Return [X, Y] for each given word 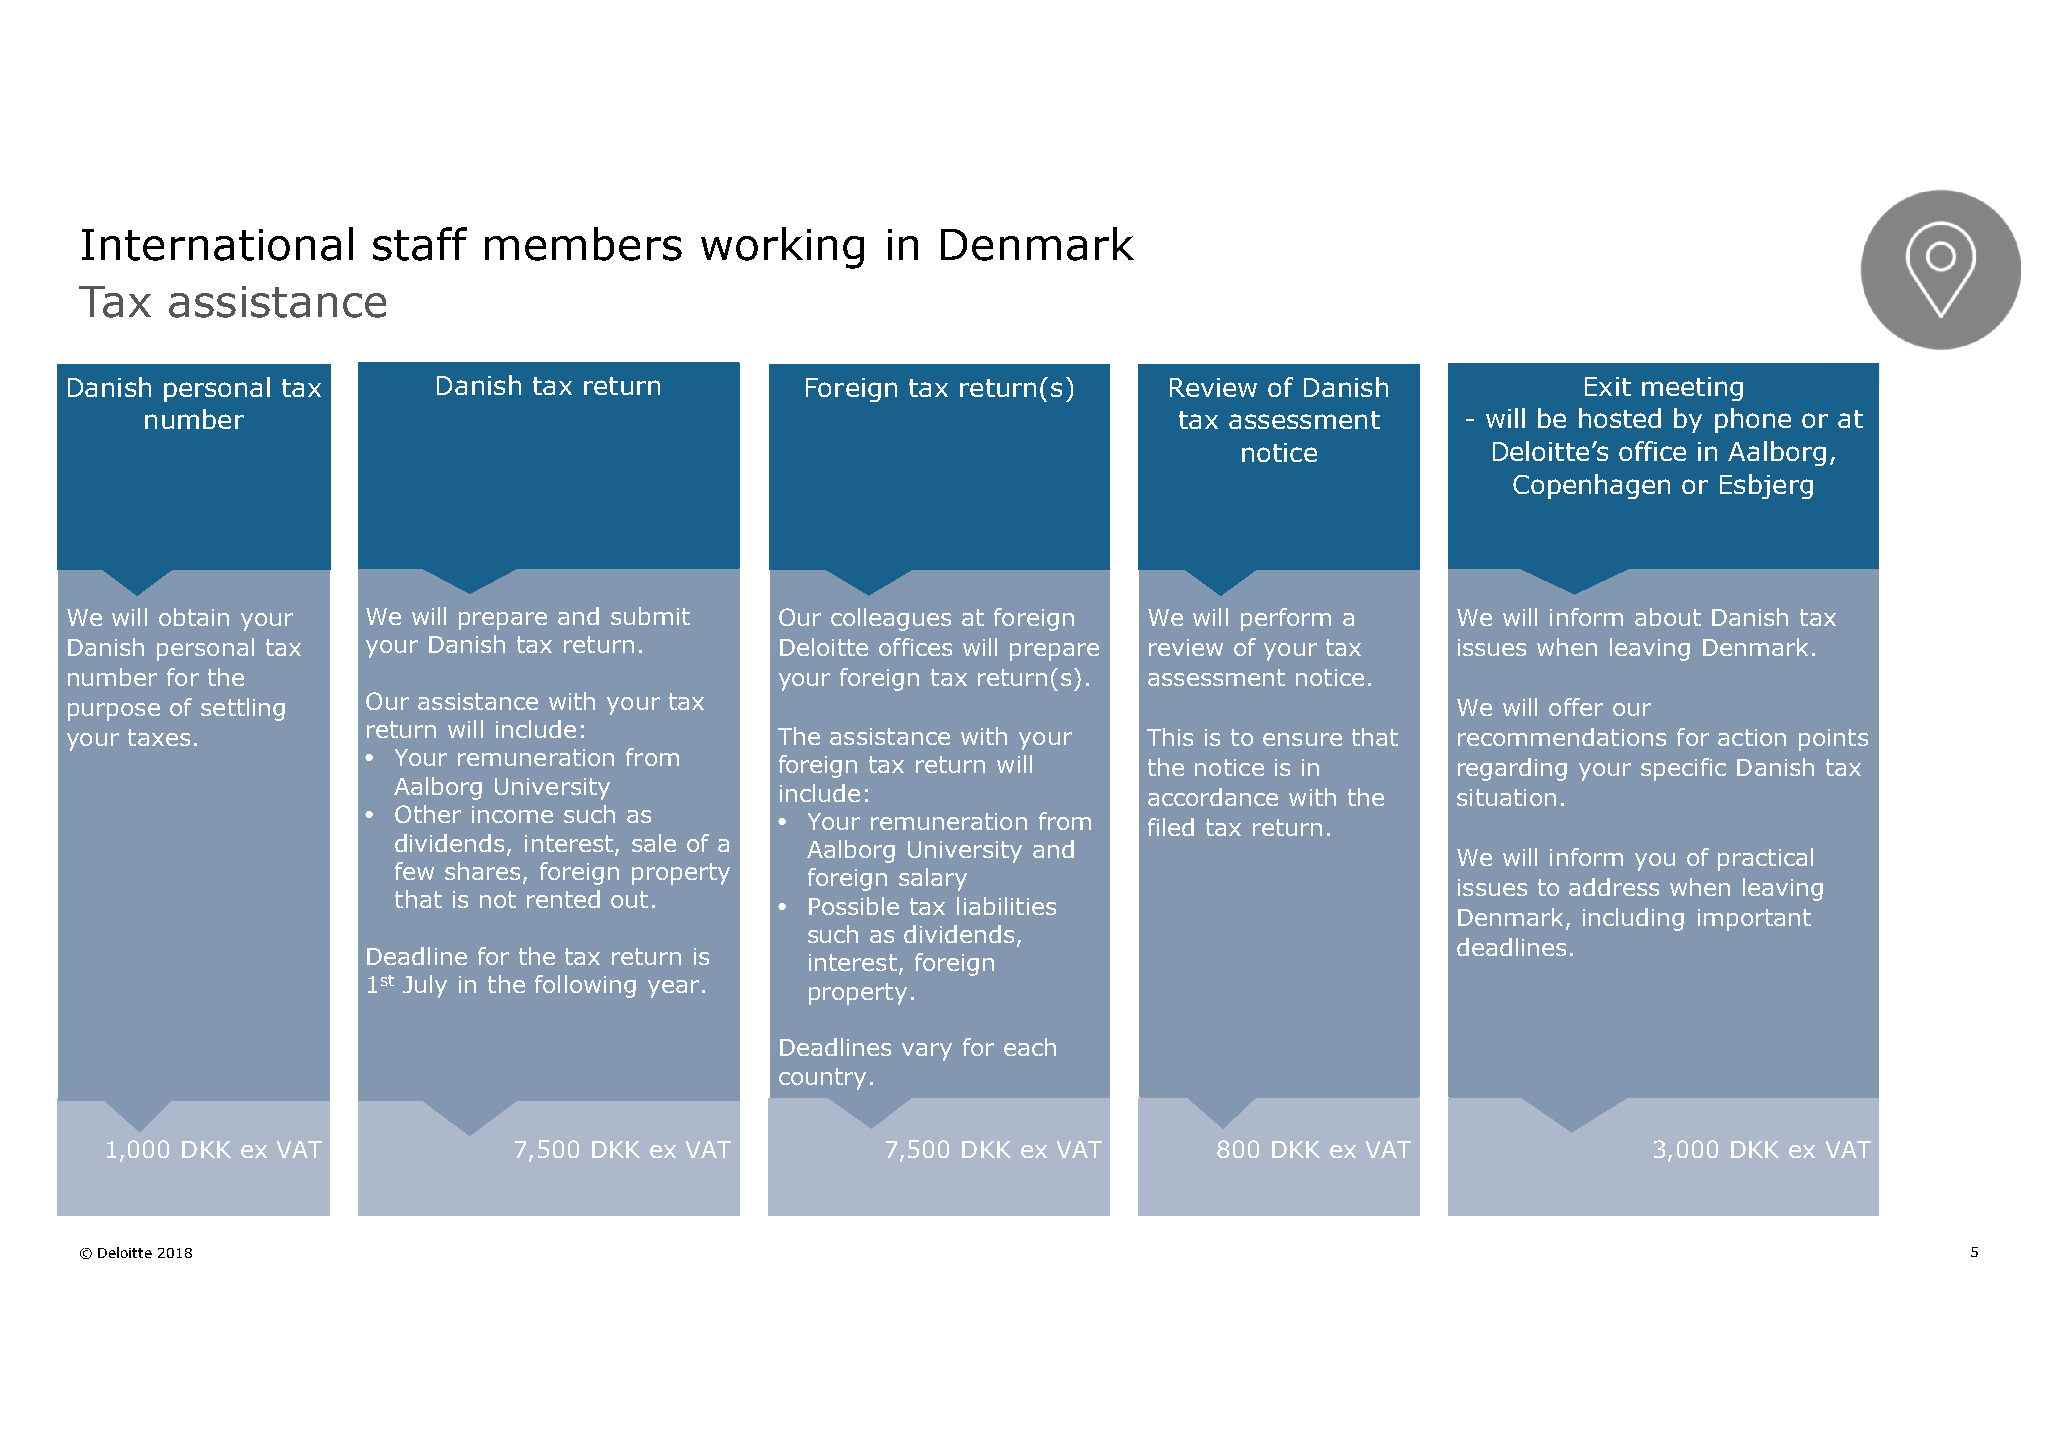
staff [420, 244]
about [1668, 617]
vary [927, 1052]
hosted [1620, 418]
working [782, 248]
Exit [1608, 386]
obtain [194, 617]
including [1633, 919]
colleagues [891, 619]
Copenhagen [1591, 486]
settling [243, 709]
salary [933, 879]
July [425, 986]
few [414, 871]
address [1614, 887]
